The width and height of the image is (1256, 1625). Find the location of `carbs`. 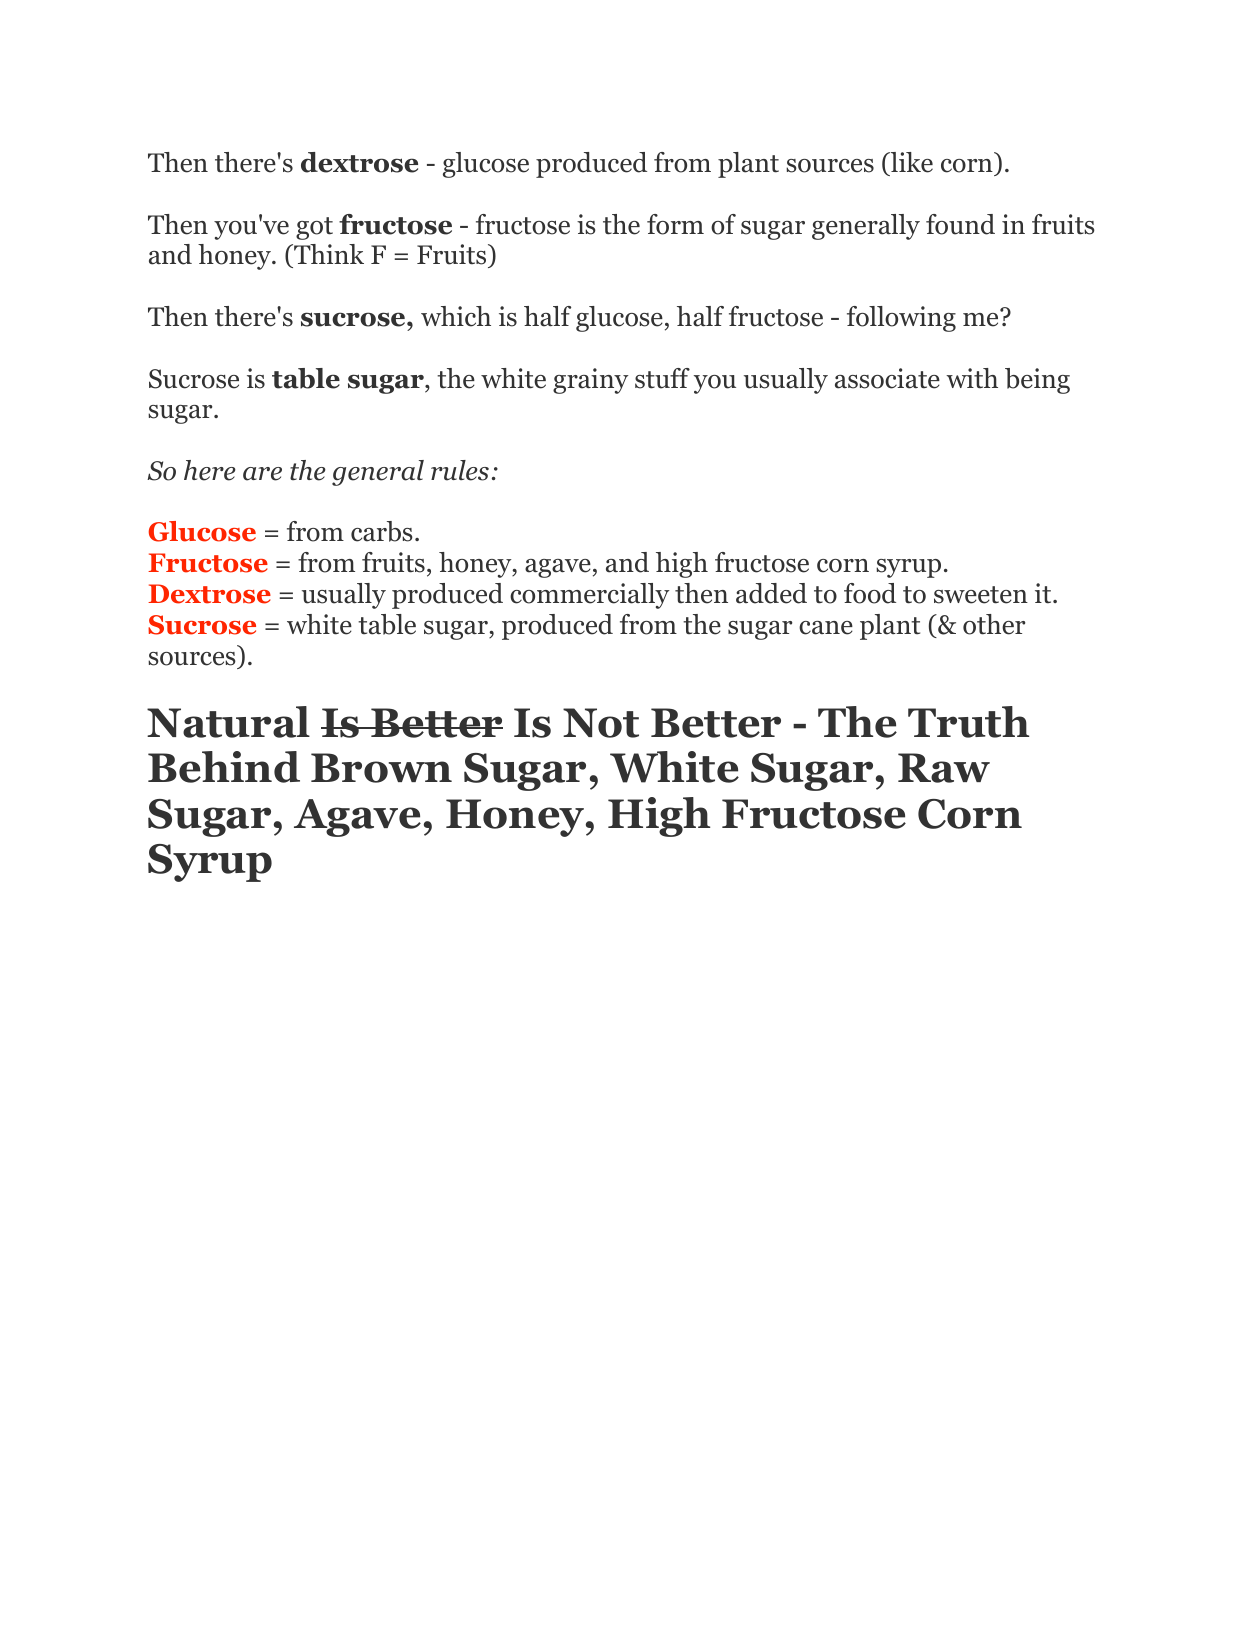

carbs is located at coordinates (382, 531).
